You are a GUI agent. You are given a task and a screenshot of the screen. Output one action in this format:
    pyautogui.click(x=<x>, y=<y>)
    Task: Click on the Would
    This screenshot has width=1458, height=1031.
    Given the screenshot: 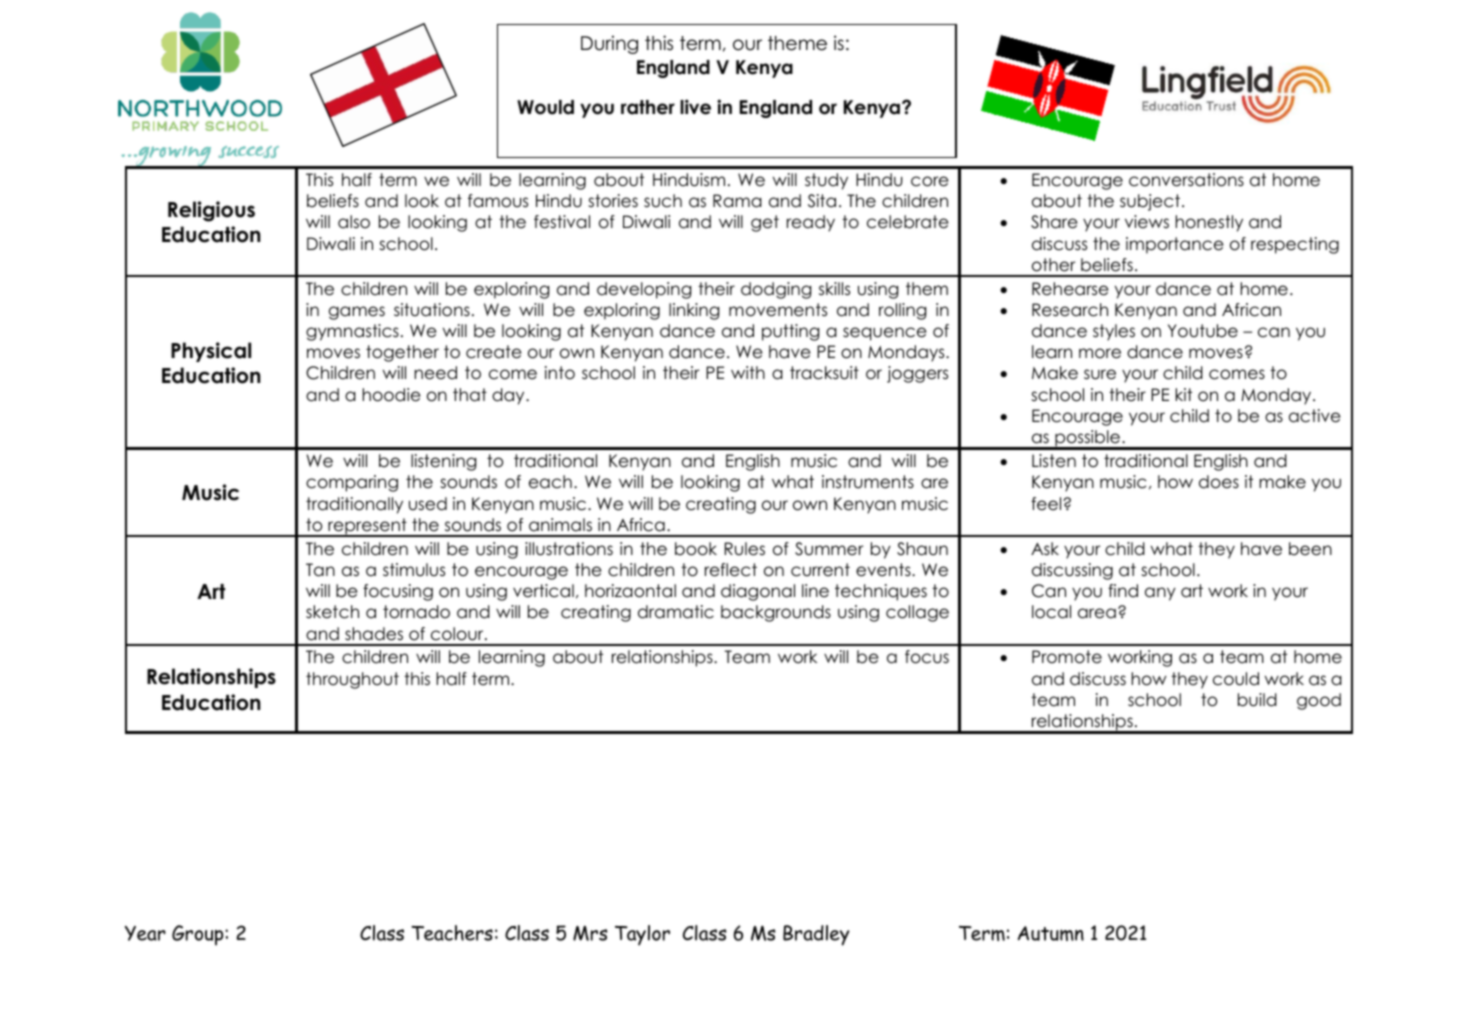 What is the action you would take?
    pyautogui.click(x=545, y=107)
